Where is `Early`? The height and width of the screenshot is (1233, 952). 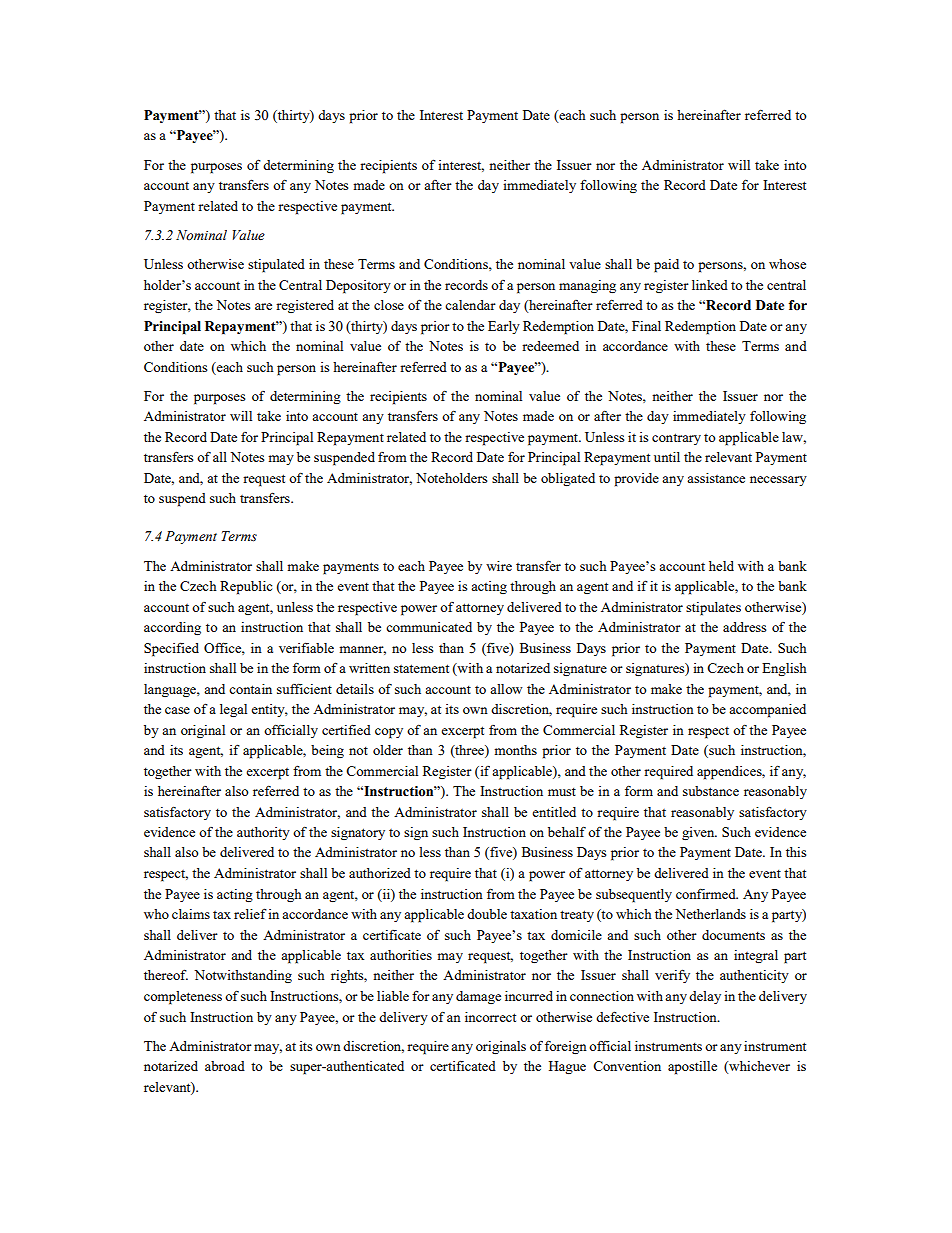
Early is located at coordinates (504, 327).
